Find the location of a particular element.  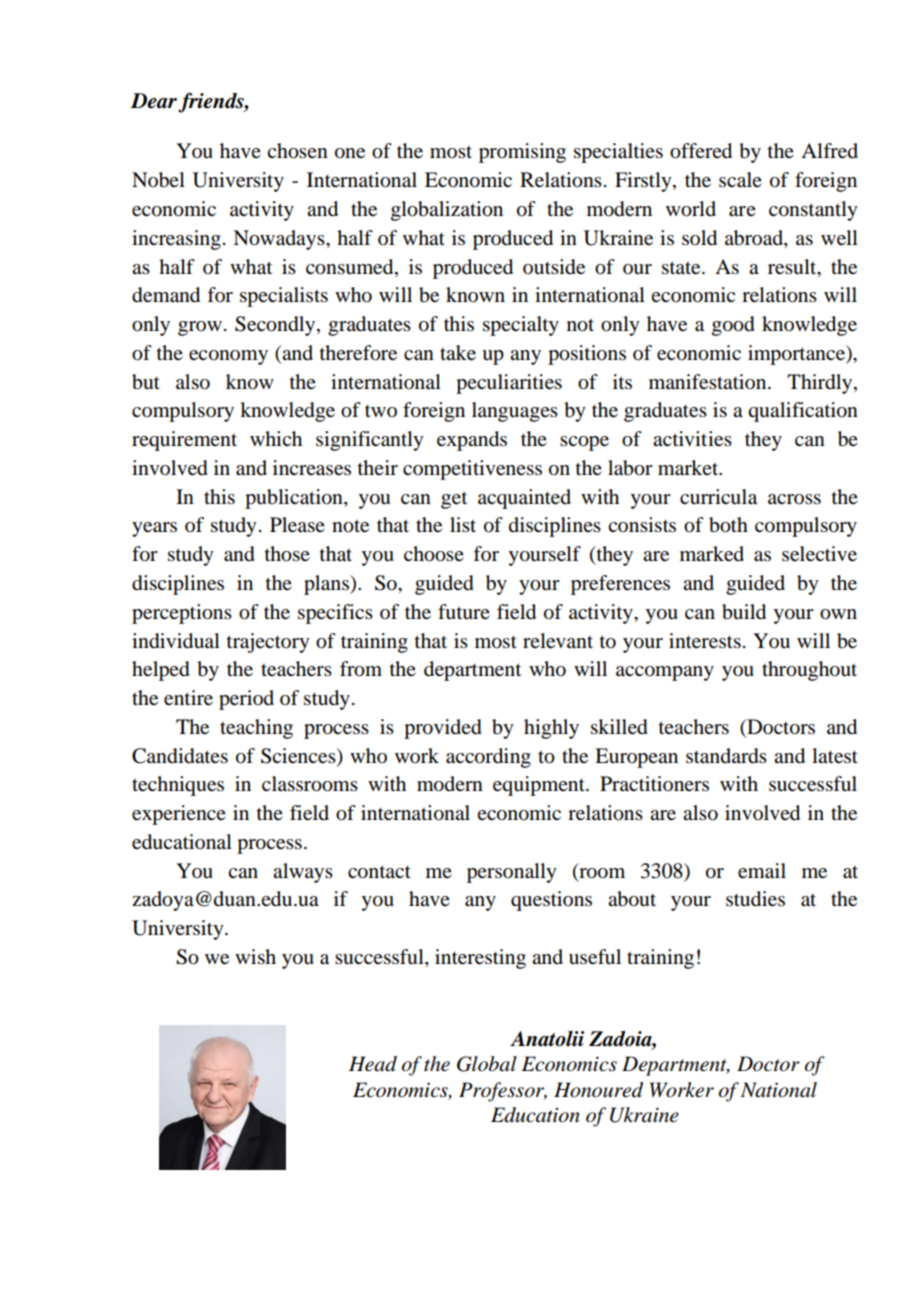

teaching is located at coordinates (256, 729).
